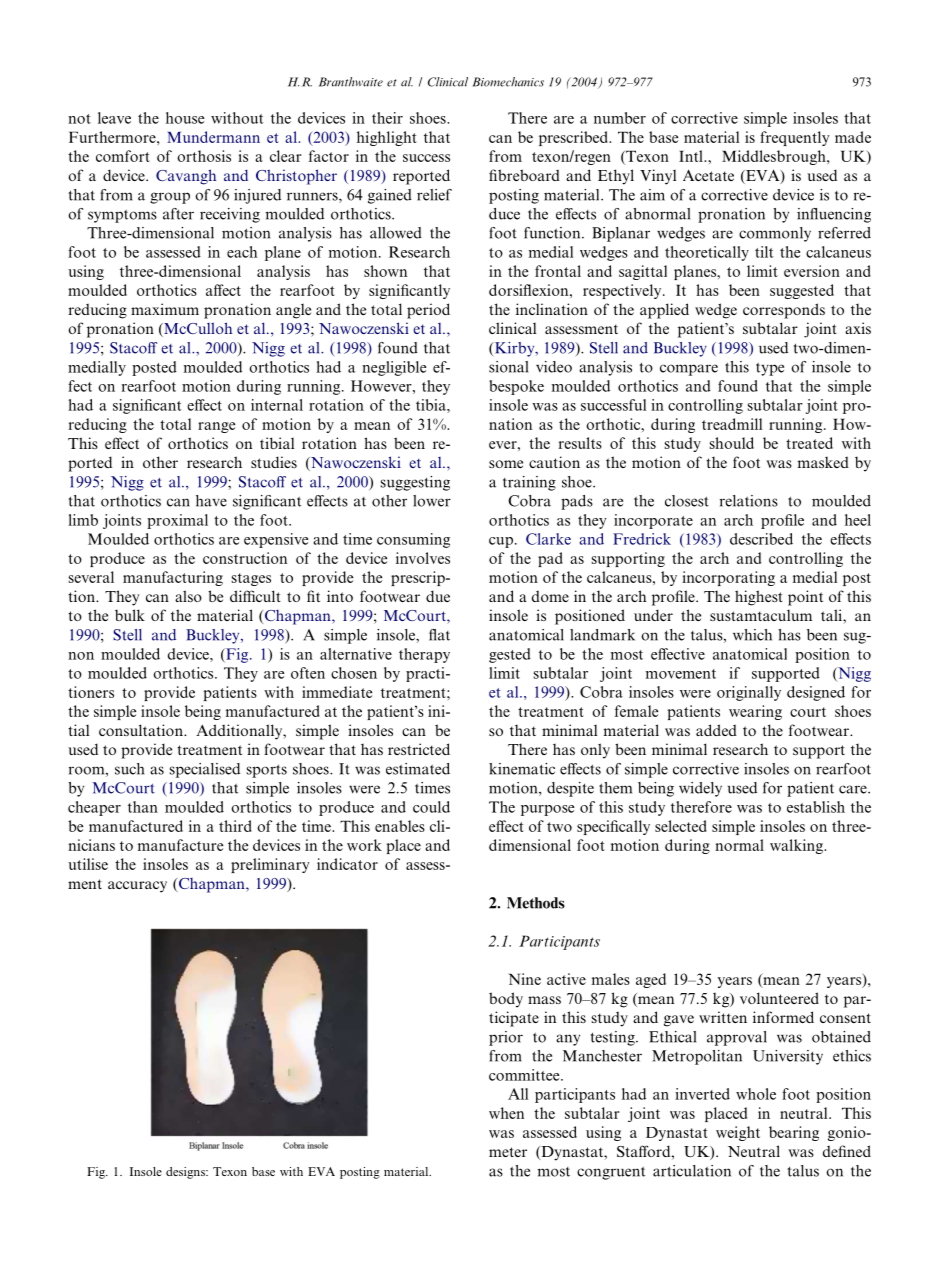  What do you see at coordinates (185, 118) in the document?
I see `house` at bounding box center [185, 118].
